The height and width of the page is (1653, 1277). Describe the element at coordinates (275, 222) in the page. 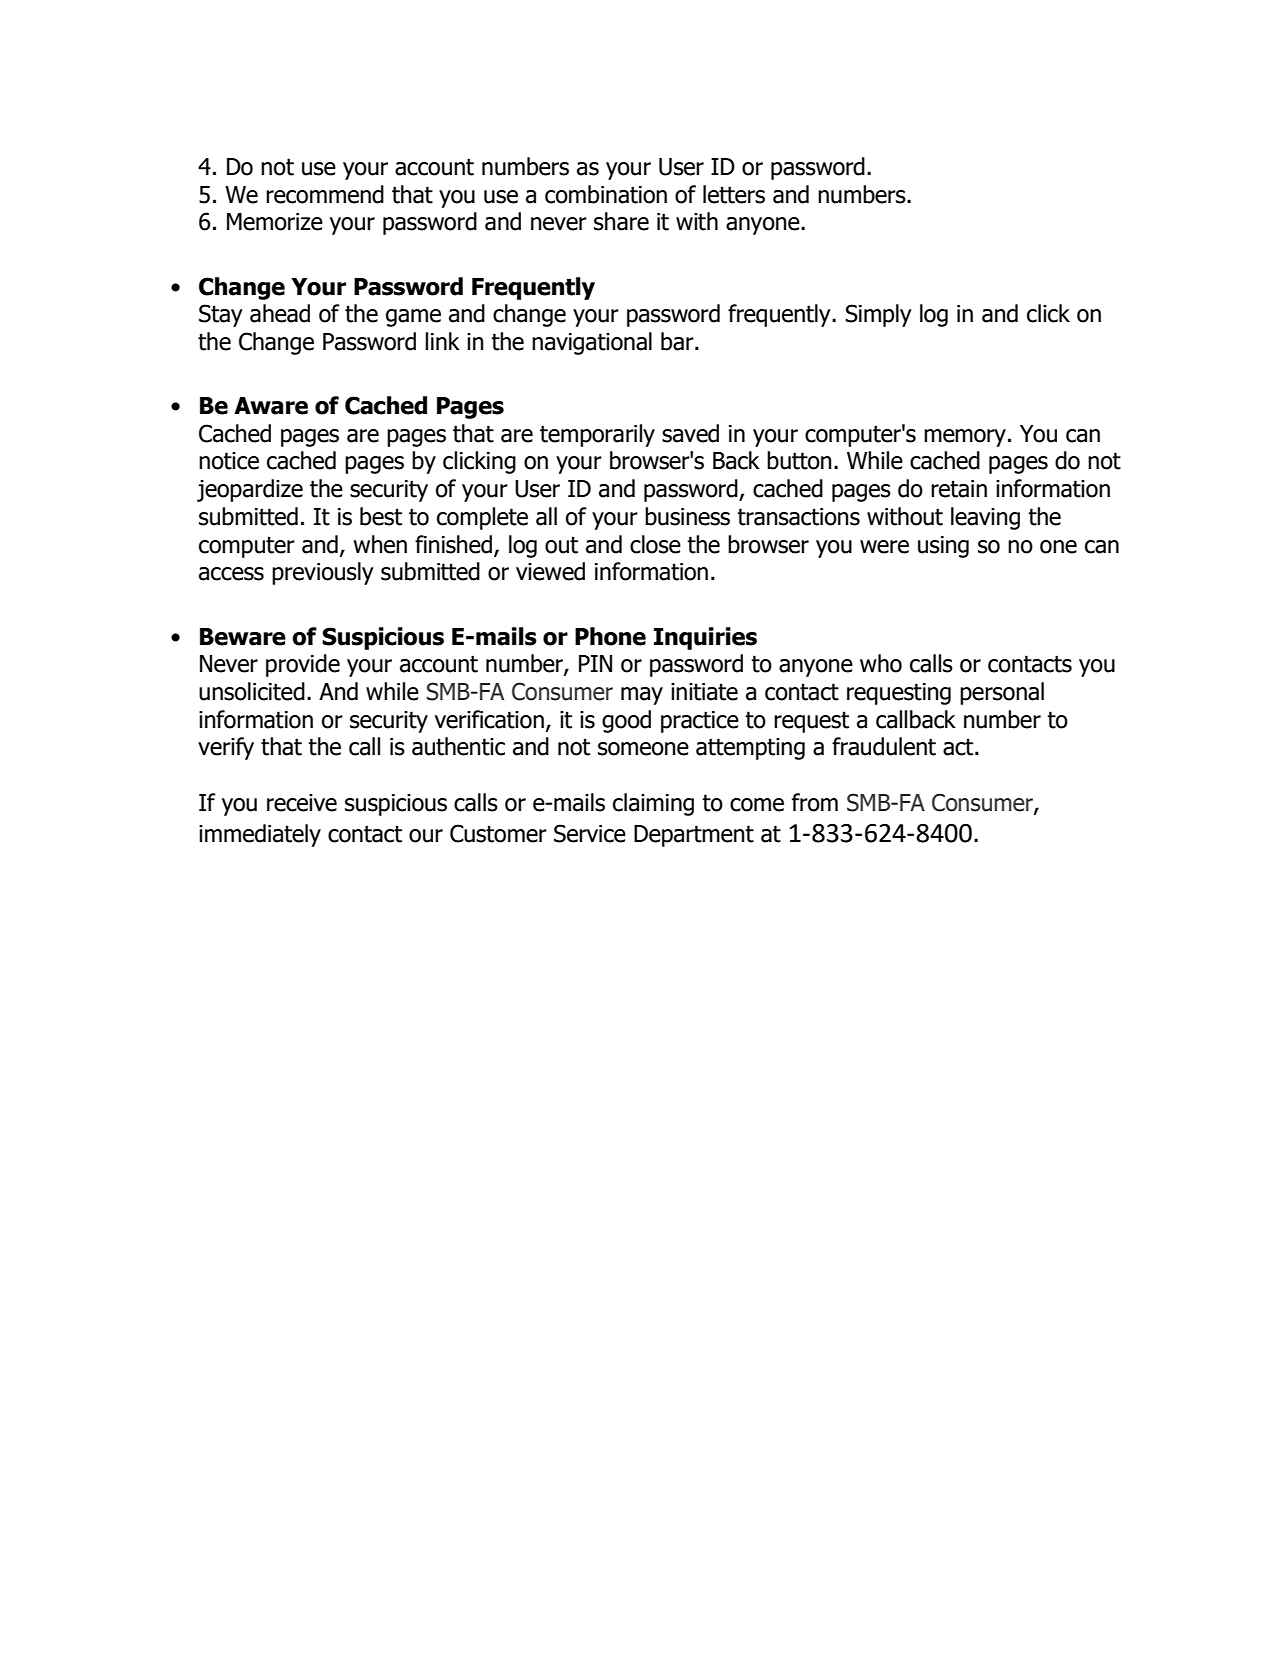

I see `Memorize` at that location.
